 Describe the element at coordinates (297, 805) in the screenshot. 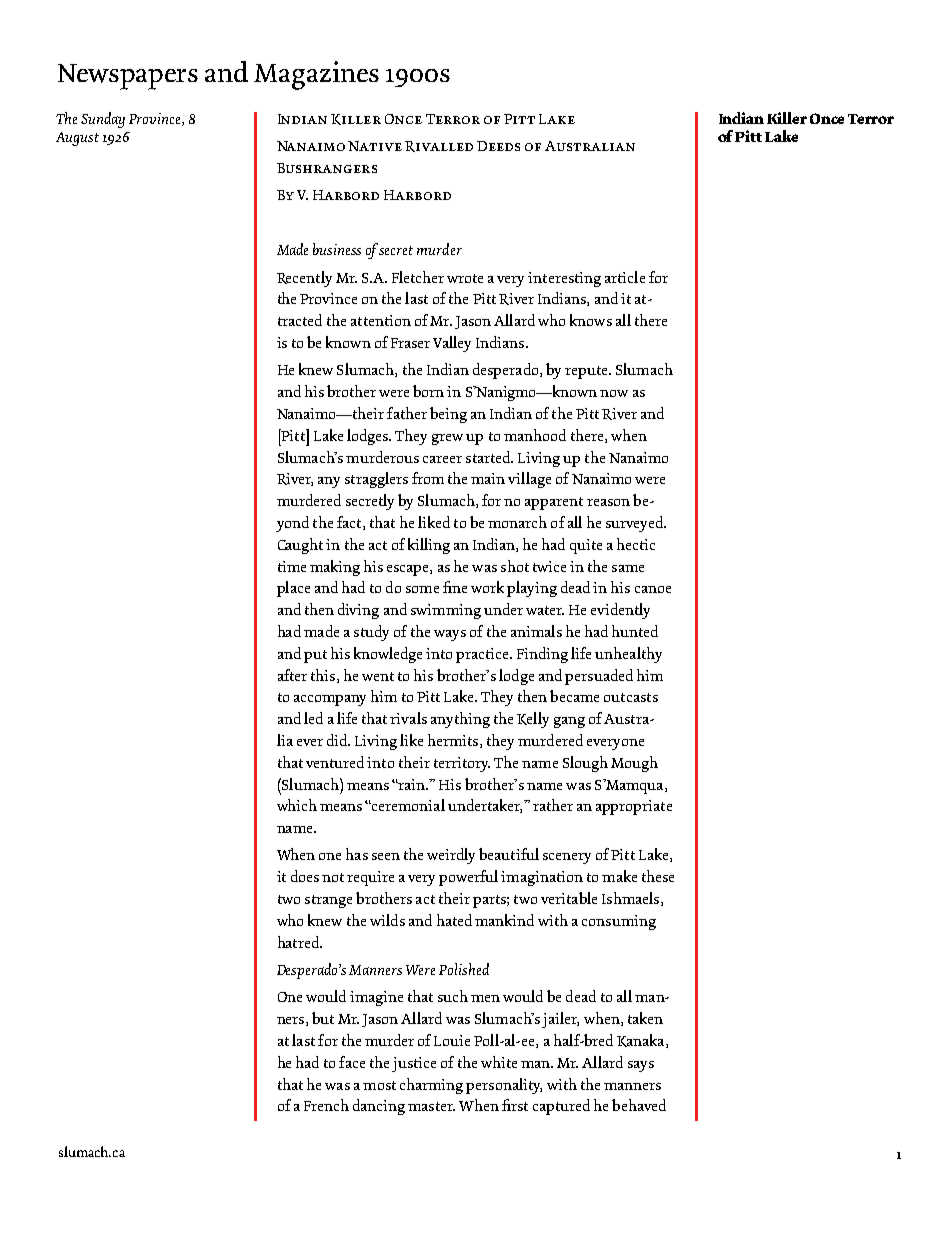

I see `which` at that location.
